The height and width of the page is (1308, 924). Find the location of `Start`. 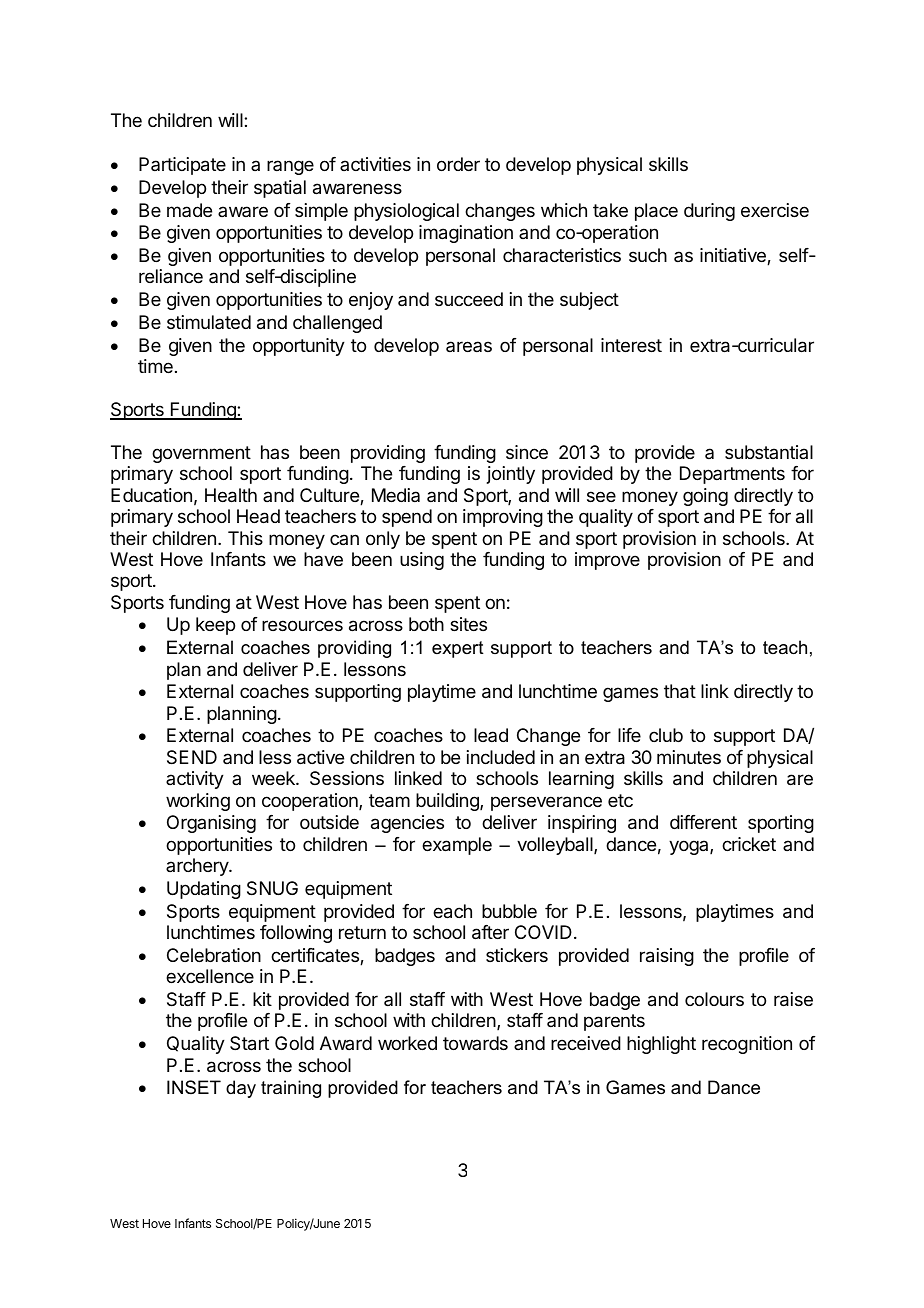

Start is located at coordinates (249, 1043).
